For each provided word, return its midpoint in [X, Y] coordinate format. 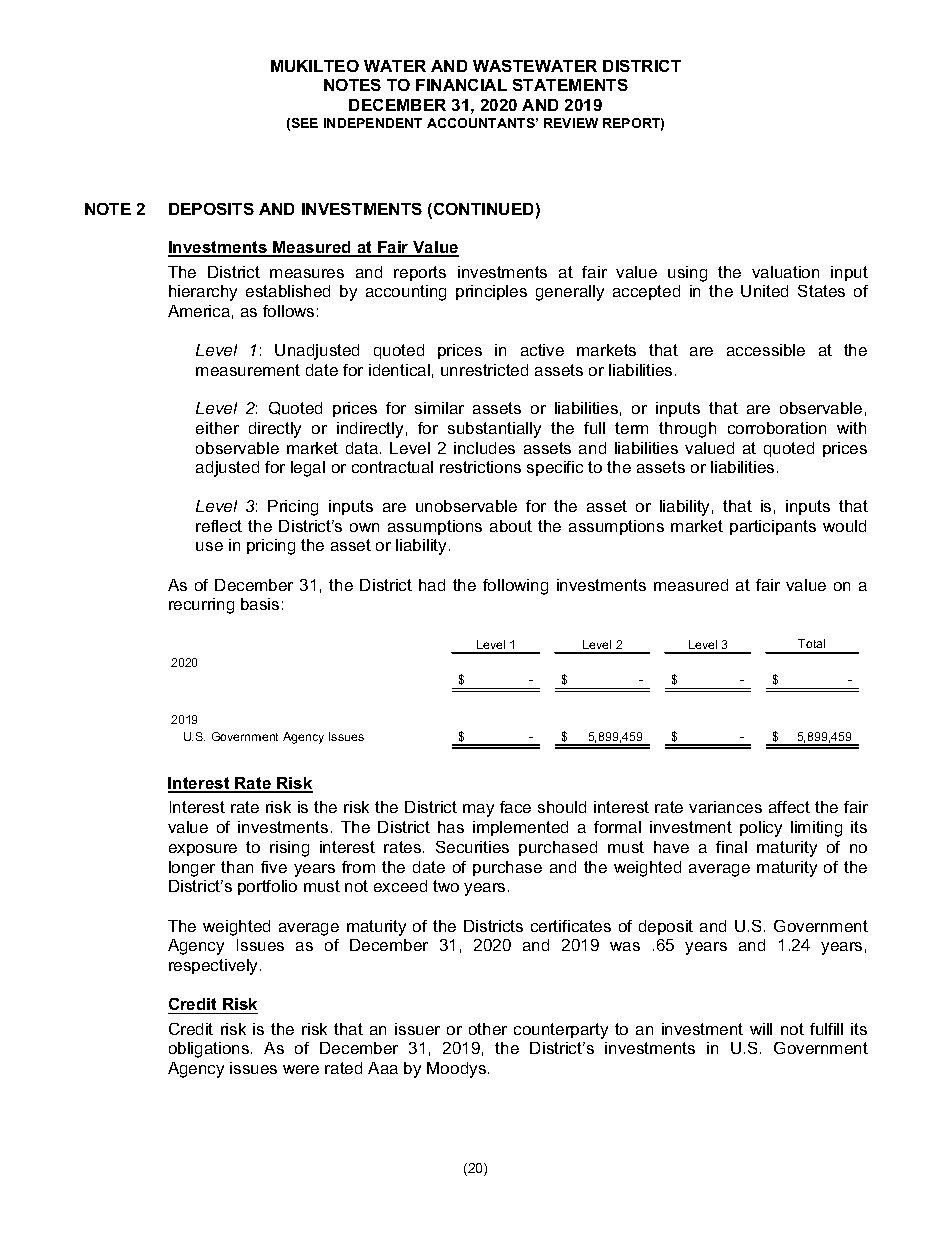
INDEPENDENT [373, 123]
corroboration [777, 428]
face [515, 807]
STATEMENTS [570, 85]
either [217, 428]
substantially [494, 430]
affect [789, 807]
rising [289, 849]
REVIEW [571, 123]
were [301, 1069]
